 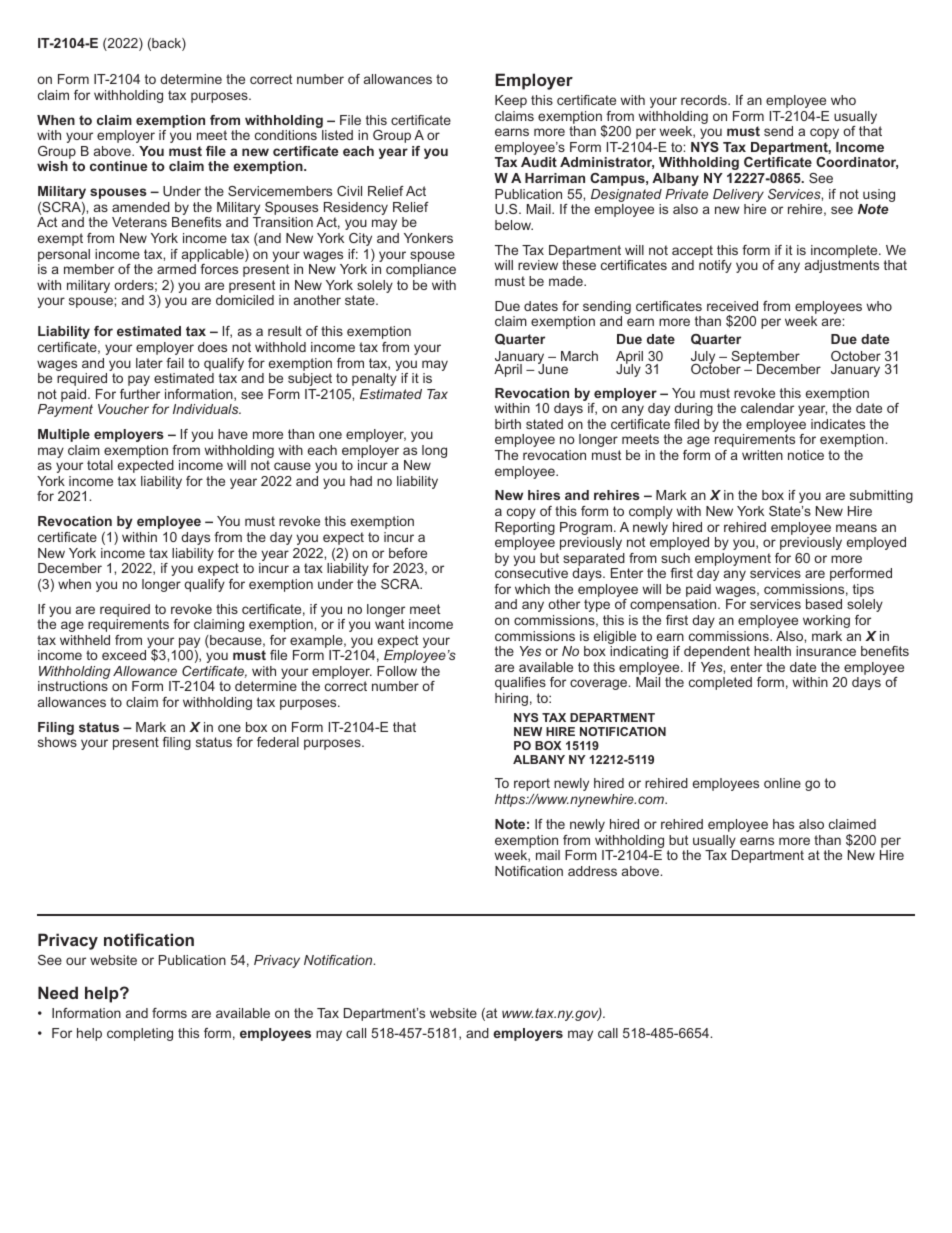 I want to click on has, so click(x=783, y=824).
